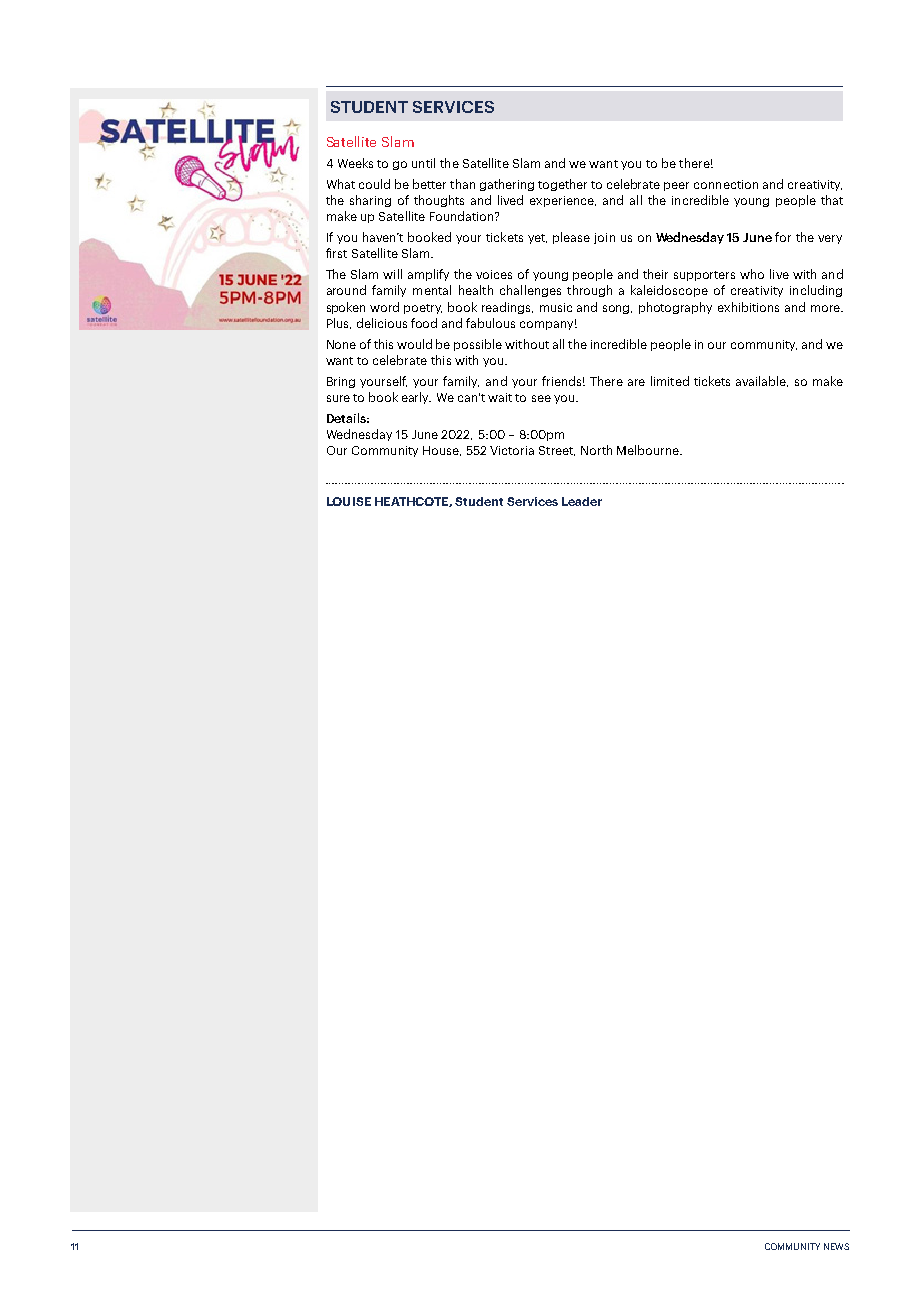 The height and width of the screenshot is (1308, 924). I want to click on for, so click(783, 237).
